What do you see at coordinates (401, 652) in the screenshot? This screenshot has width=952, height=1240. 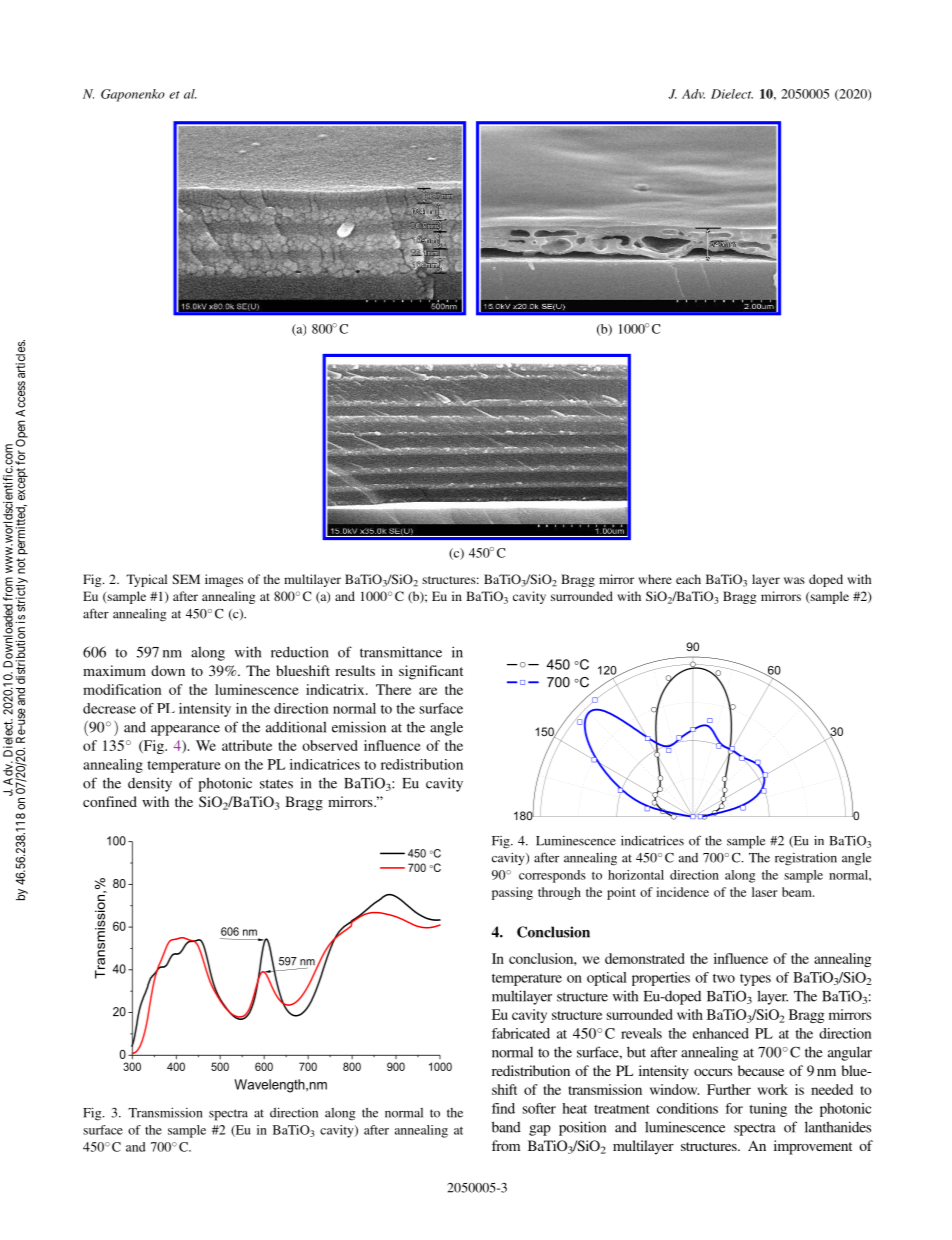 I see `transmittance` at bounding box center [401, 652].
